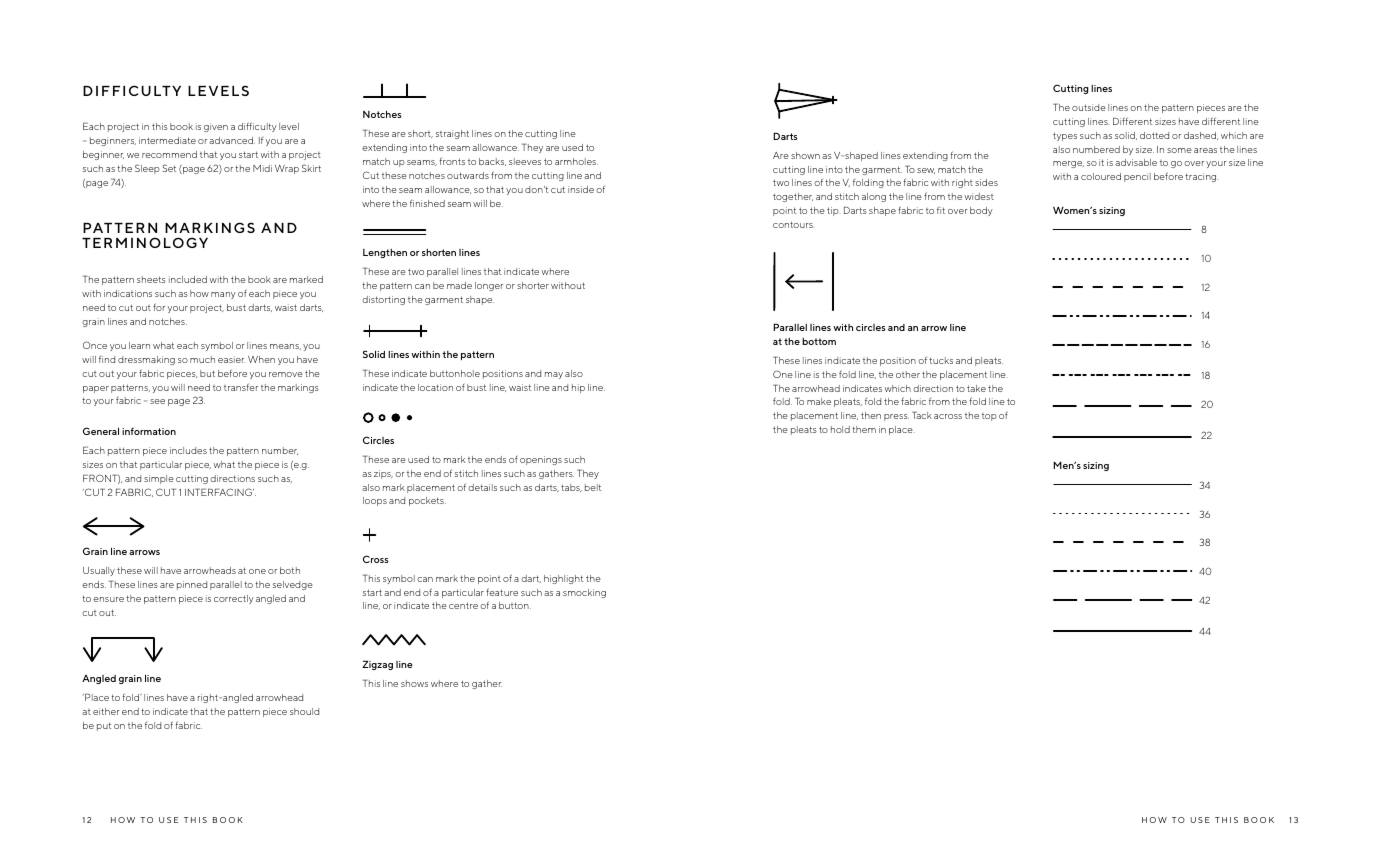 Image resolution: width=1381 pixels, height=868 pixels. I want to click on should, so click(304, 711).
